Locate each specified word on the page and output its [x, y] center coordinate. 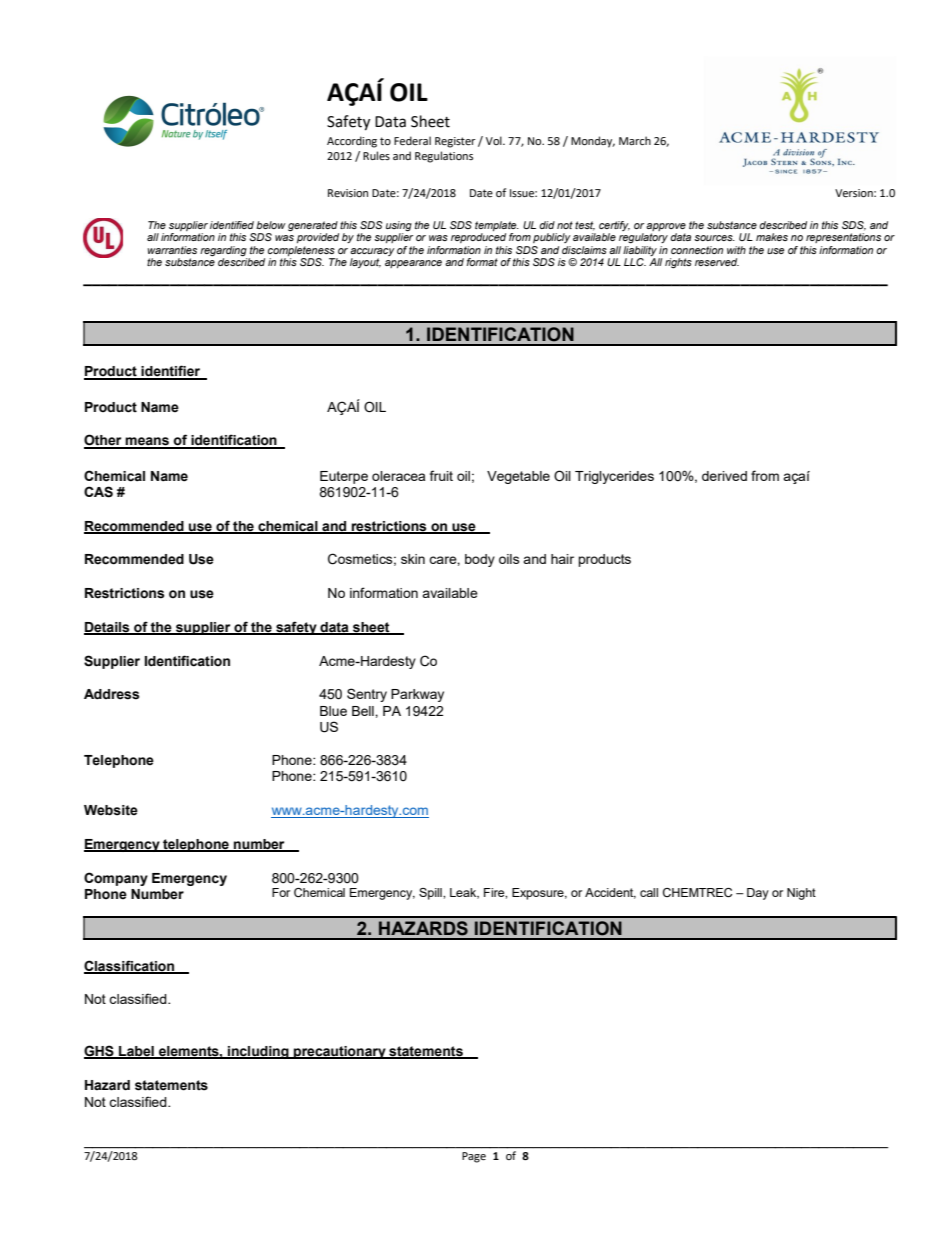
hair [562, 559]
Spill [431, 894]
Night [801, 894]
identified [232, 225]
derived [724, 476]
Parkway [417, 695]
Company [116, 879]
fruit [441, 475]
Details [108, 628]
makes [772, 237]
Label [136, 1052]
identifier [171, 372]
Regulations [444, 157]
